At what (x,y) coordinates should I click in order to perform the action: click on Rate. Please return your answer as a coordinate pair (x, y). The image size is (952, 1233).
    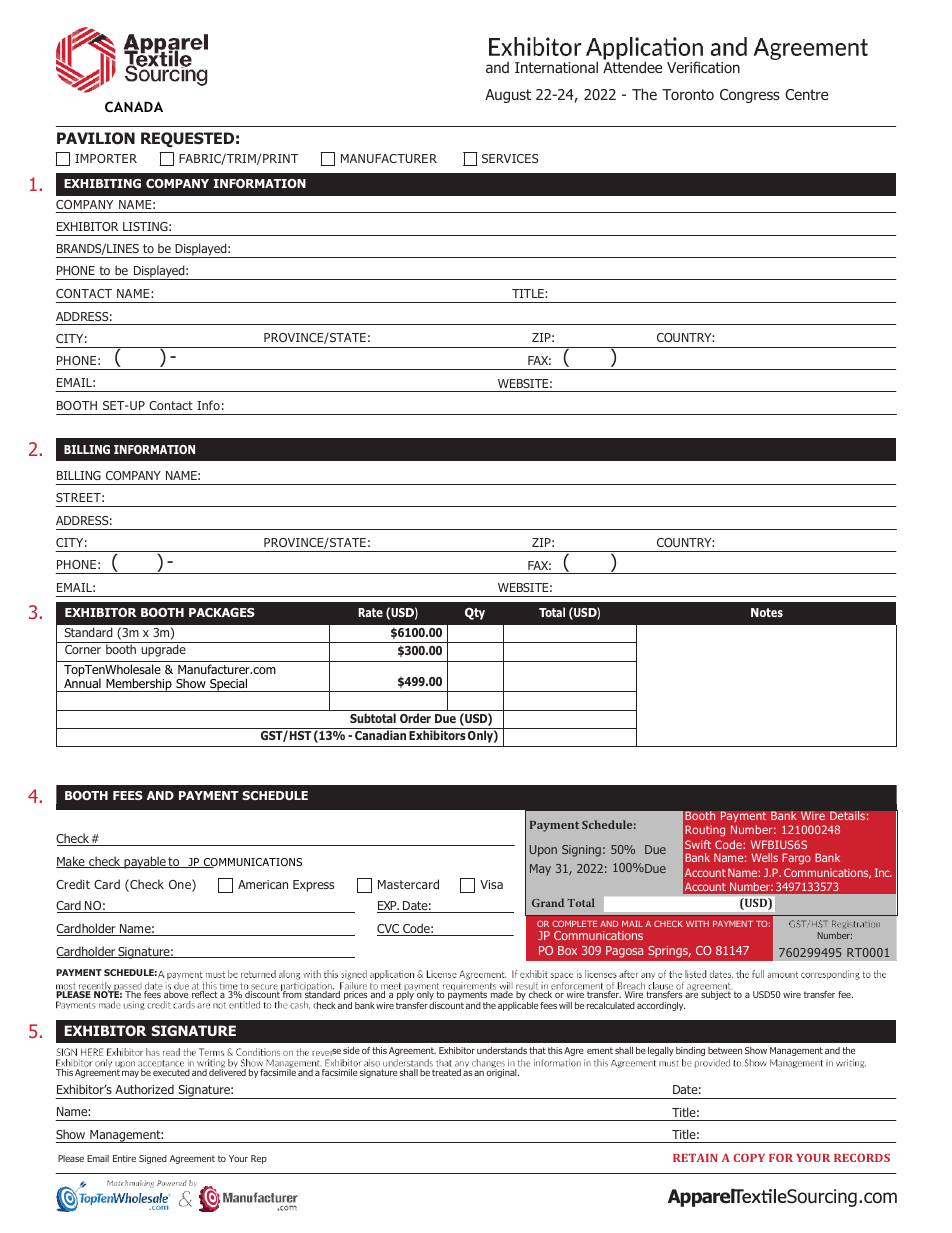
    Looking at the image, I should click on (370, 612).
